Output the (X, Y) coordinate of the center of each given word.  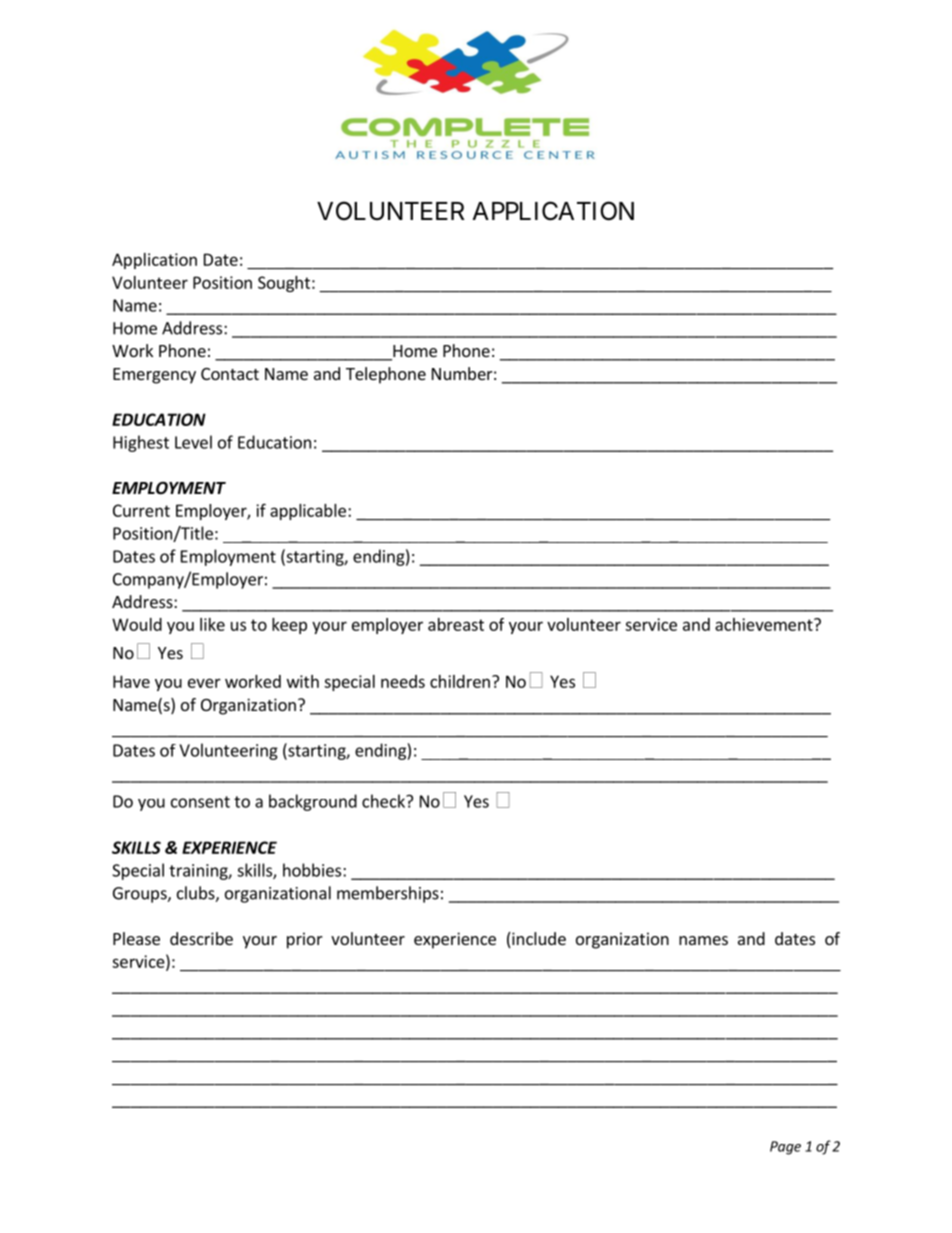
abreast (456, 624)
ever (204, 683)
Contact (230, 374)
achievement (765, 624)
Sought (284, 284)
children (460, 681)
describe (201, 938)
